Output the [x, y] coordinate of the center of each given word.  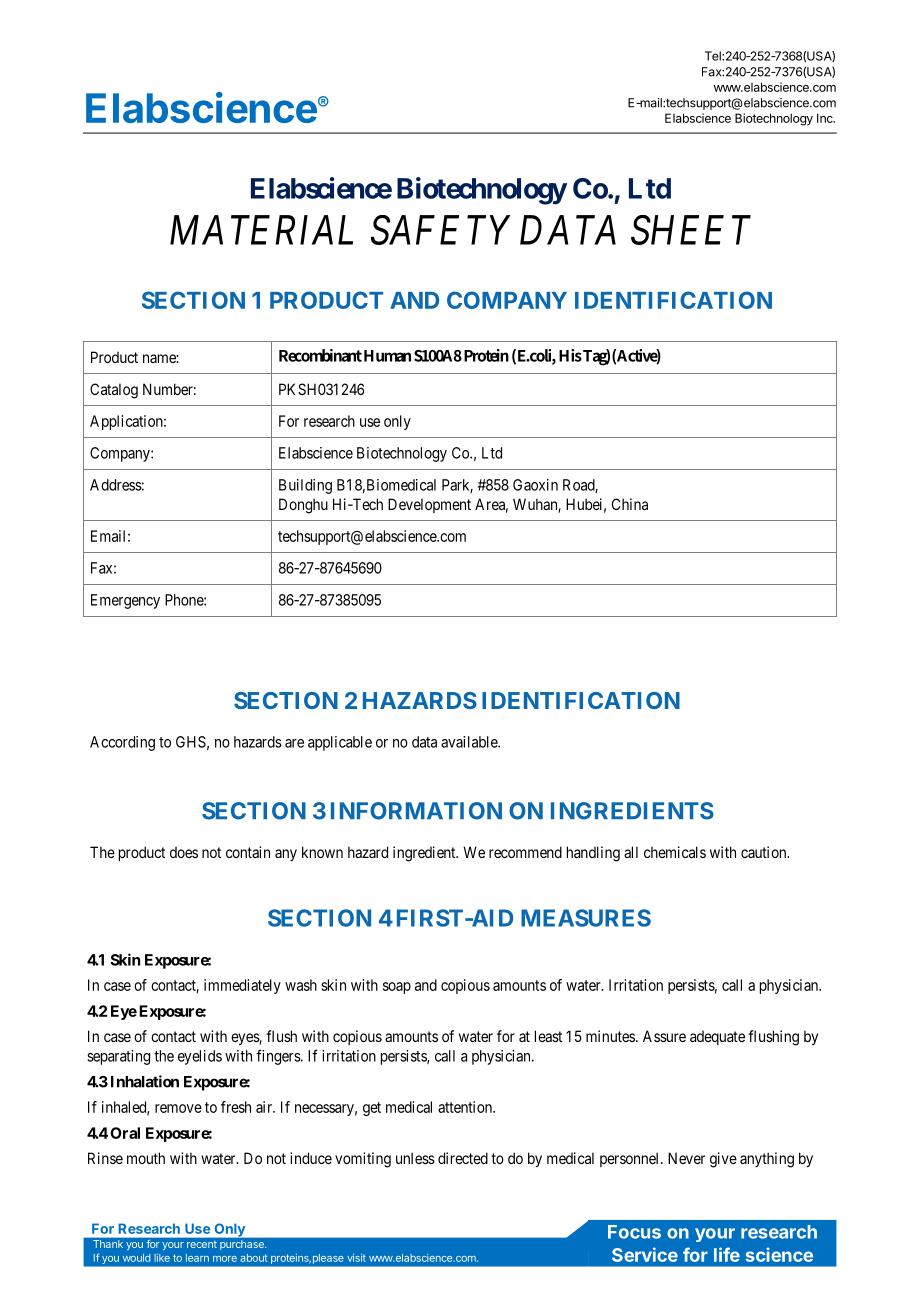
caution [765, 852]
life [727, 1254]
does [184, 852]
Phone [185, 600]
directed [463, 1158]
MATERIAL [261, 230]
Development [429, 505]
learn [197, 1258]
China [630, 504]
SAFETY [440, 230]
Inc [826, 118]
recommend [525, 852]
